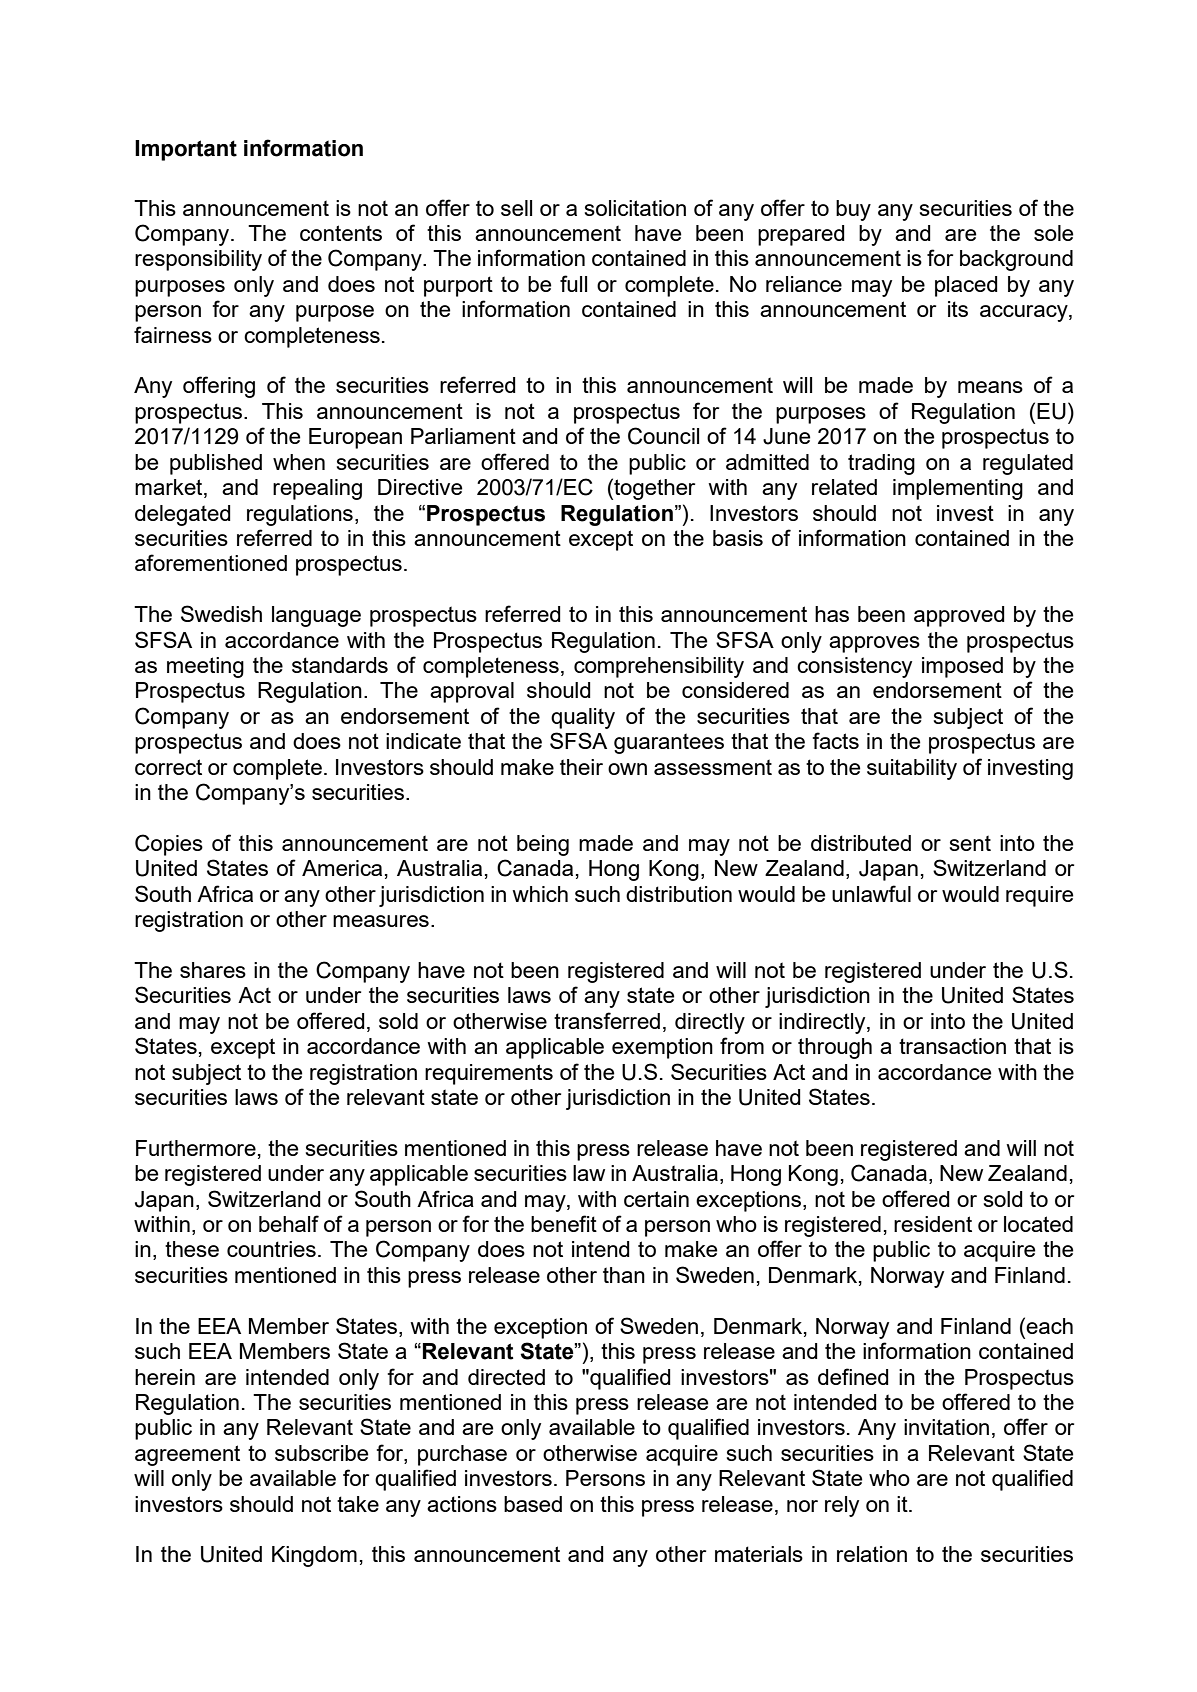 This image has height=1692, width=1197. Describe the element at coordinates (933, 1224) in the image. I see `resident` at that location.
